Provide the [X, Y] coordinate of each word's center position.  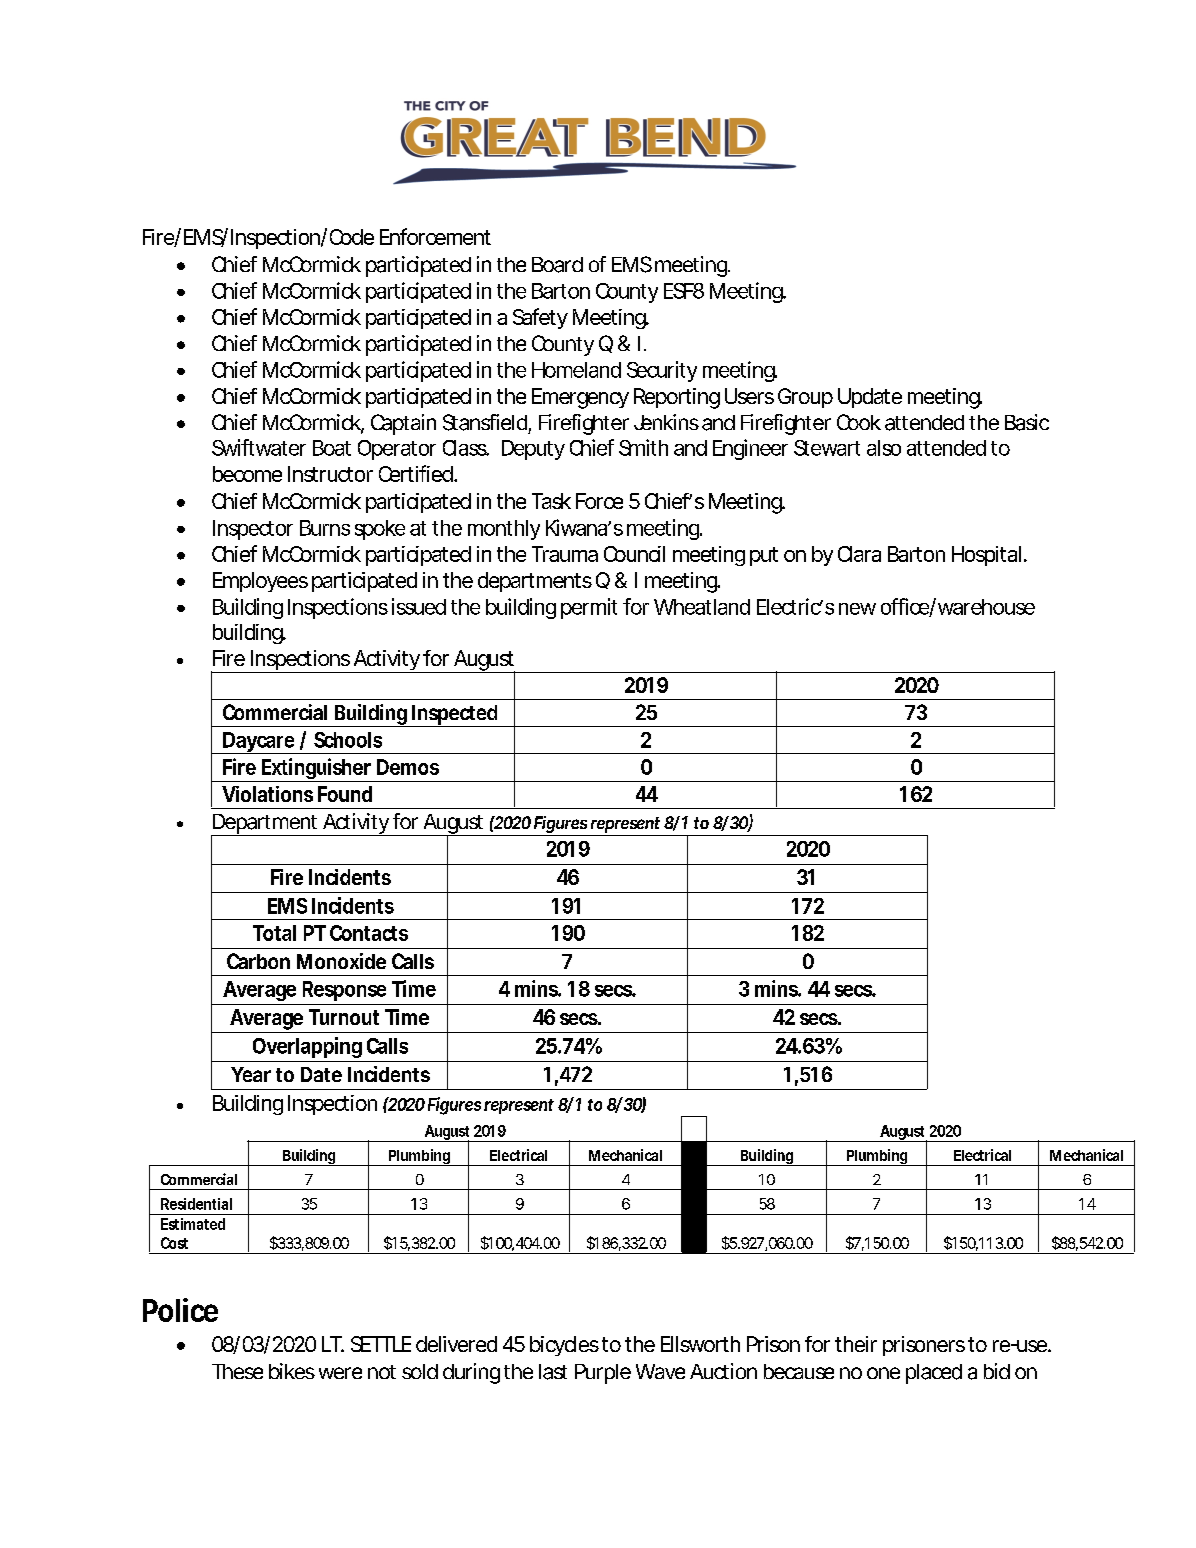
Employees [260, 582]
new [857, 609]
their [856, 1344]
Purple [603, 1374]
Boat [332, 448]
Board [557, 265]
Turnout [344, 1017]
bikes [292, 1371]
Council [634, 554]
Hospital [986, 556]
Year [251, 1074]
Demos [408, 767]
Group [805, 398]
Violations [267, 794]
